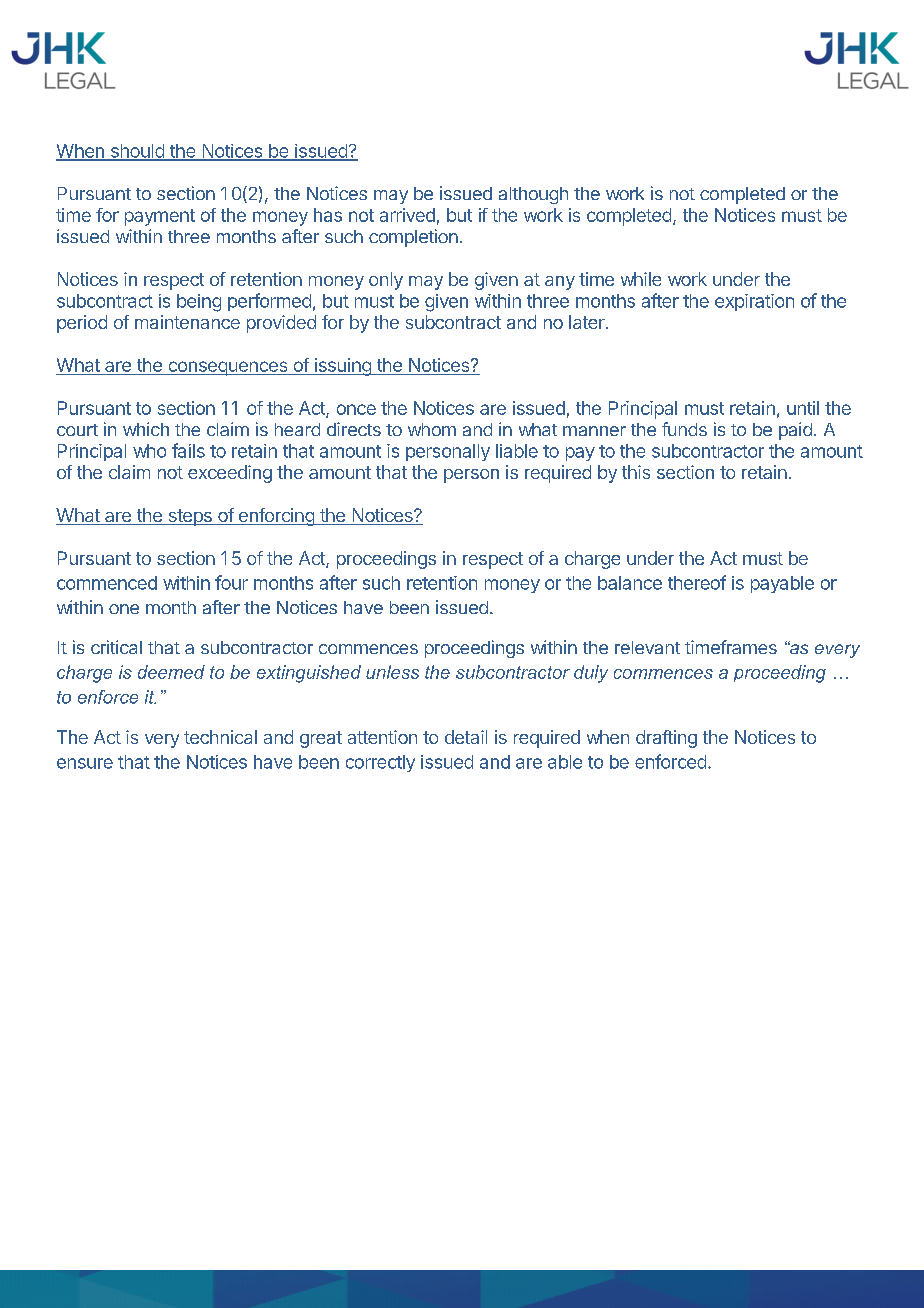 The image size is (924, 1308). Describe the element at coordinates (666, 739) in the page. I see `drafting` at that location.
